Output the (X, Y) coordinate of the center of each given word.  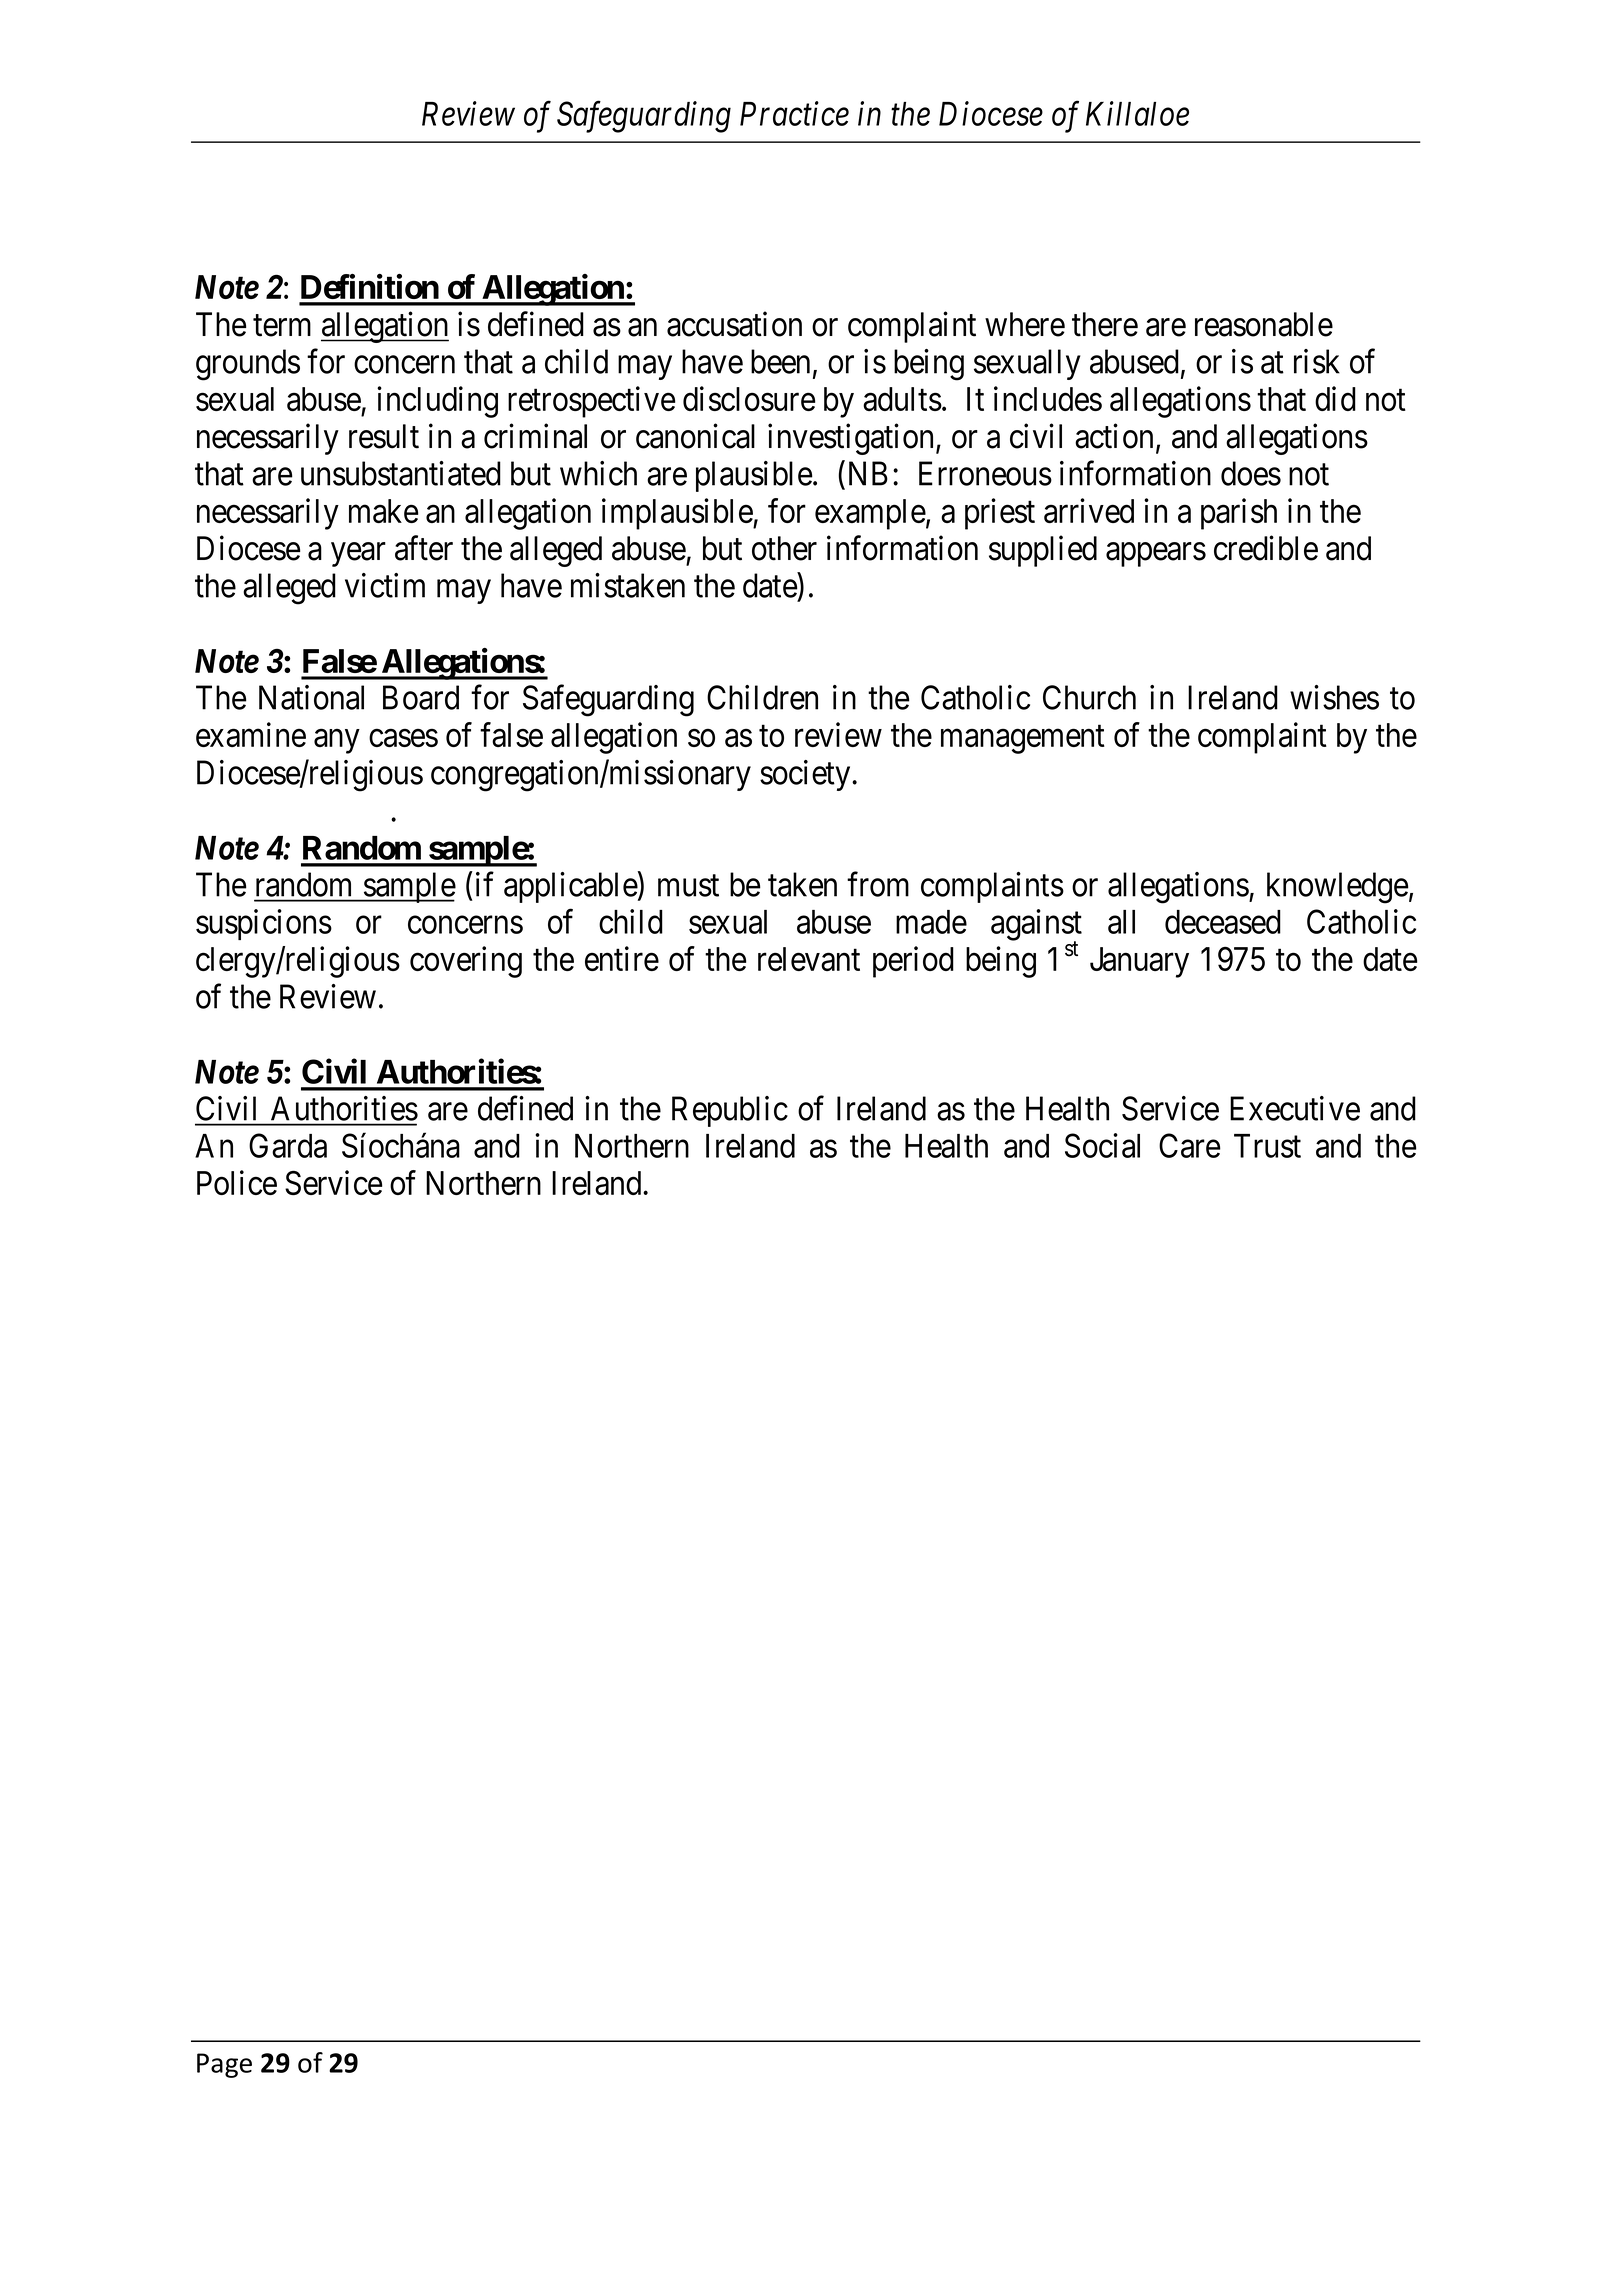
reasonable (1264, 324)
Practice (794, 114)
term (282, 326)
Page (224, 2065)
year (358, 555)
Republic (730, 1111)
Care (1190, 1145)
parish (1239, 514)
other (784, 548)
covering (466, 962)
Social (1102, 1145)
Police (237, 1182)
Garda (288, 1145)
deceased (1223, 922)
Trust (1267, 1146)
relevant (809, 959)
